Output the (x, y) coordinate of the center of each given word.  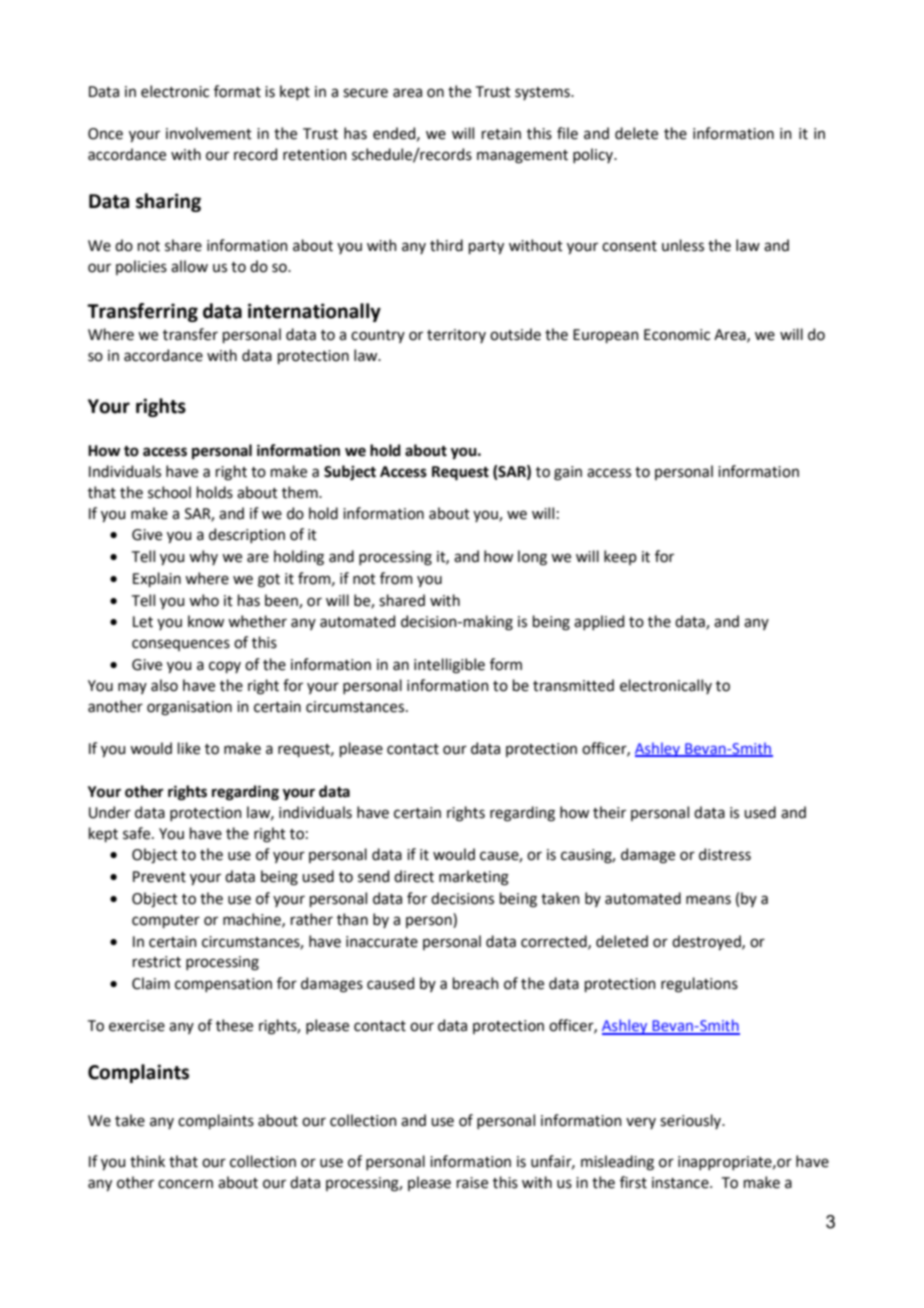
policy (594, 155)
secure (365, 93)
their (609, 812)
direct (414, 876)
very (641, 1123)
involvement (209, 133)
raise (472, 1183)
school (169, 492)
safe (138, 833)
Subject (350, 473)
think (147, 1161)
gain (568, 473)
